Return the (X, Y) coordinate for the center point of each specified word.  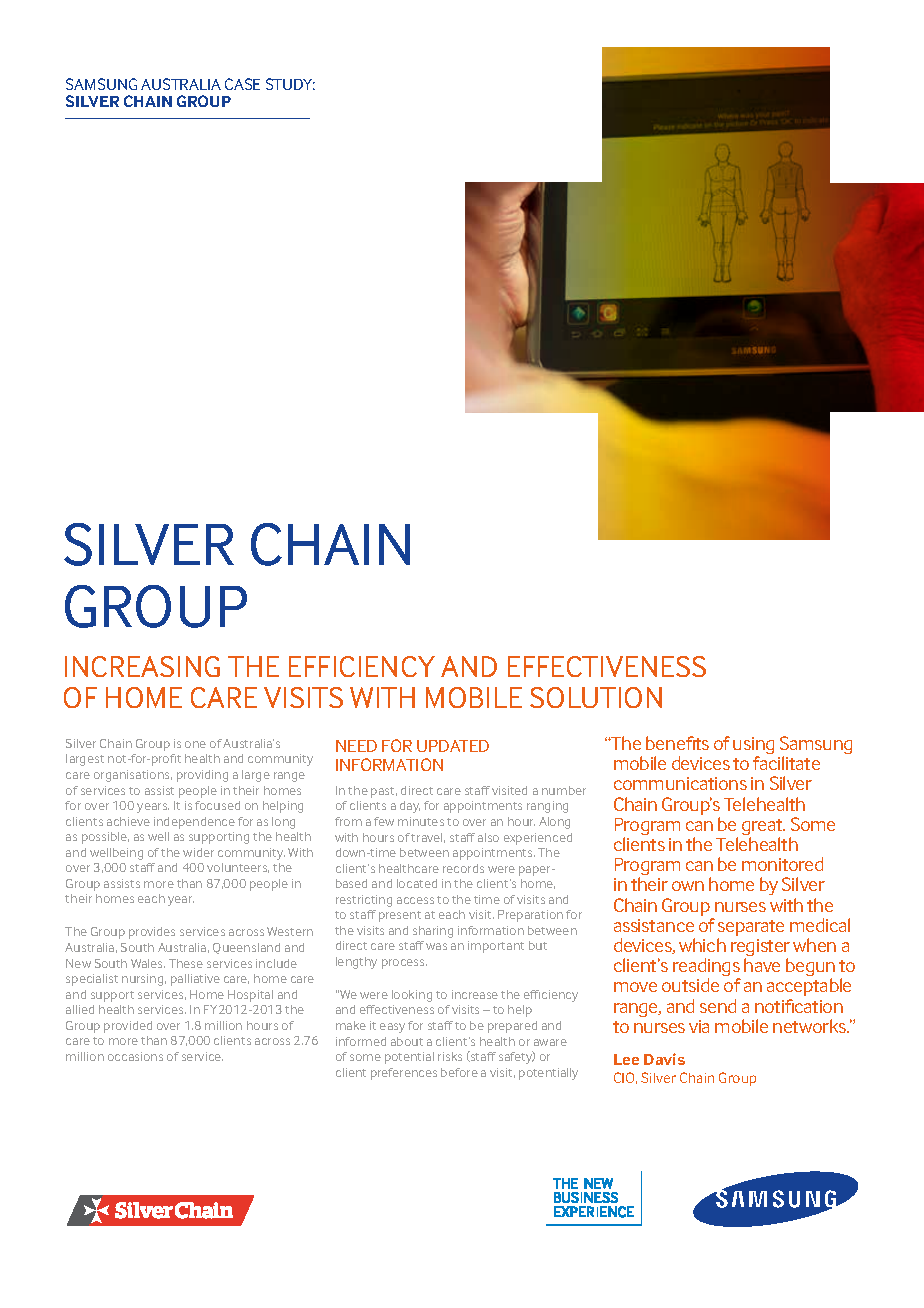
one (195, 744)
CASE (242, 84)
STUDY (290, 84)
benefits (677, 743)
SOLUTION (596, 697)
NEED (356, 746)
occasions (135, 1056)
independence (194, 823)
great (763, 828)
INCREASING (142, 666)
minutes (421, 821)
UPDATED (453, 746)
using (753, 747)
